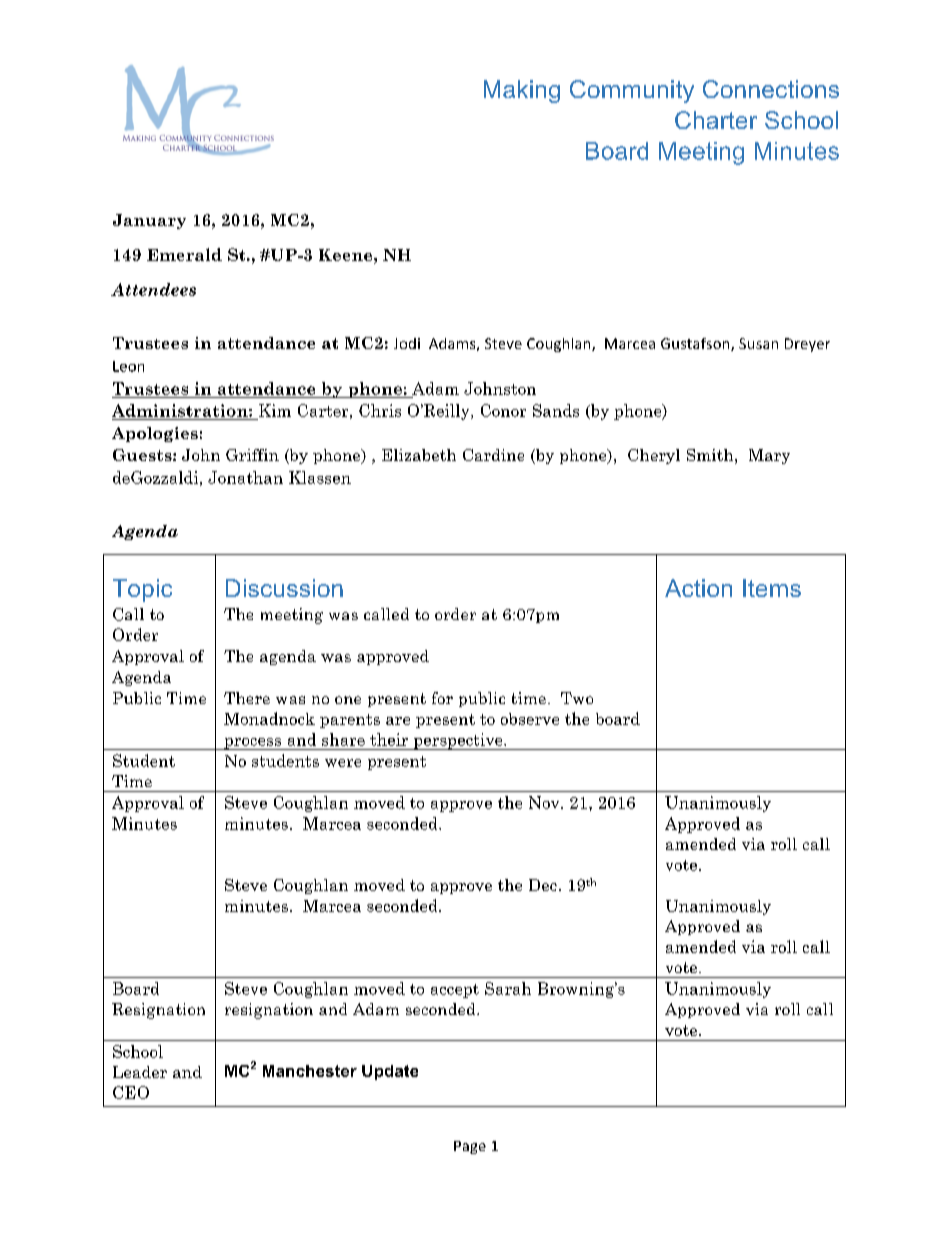 The image size is (952, 1233). Describe the element at coordinates (716, 120) in the document. I see `Charter` at that location.
